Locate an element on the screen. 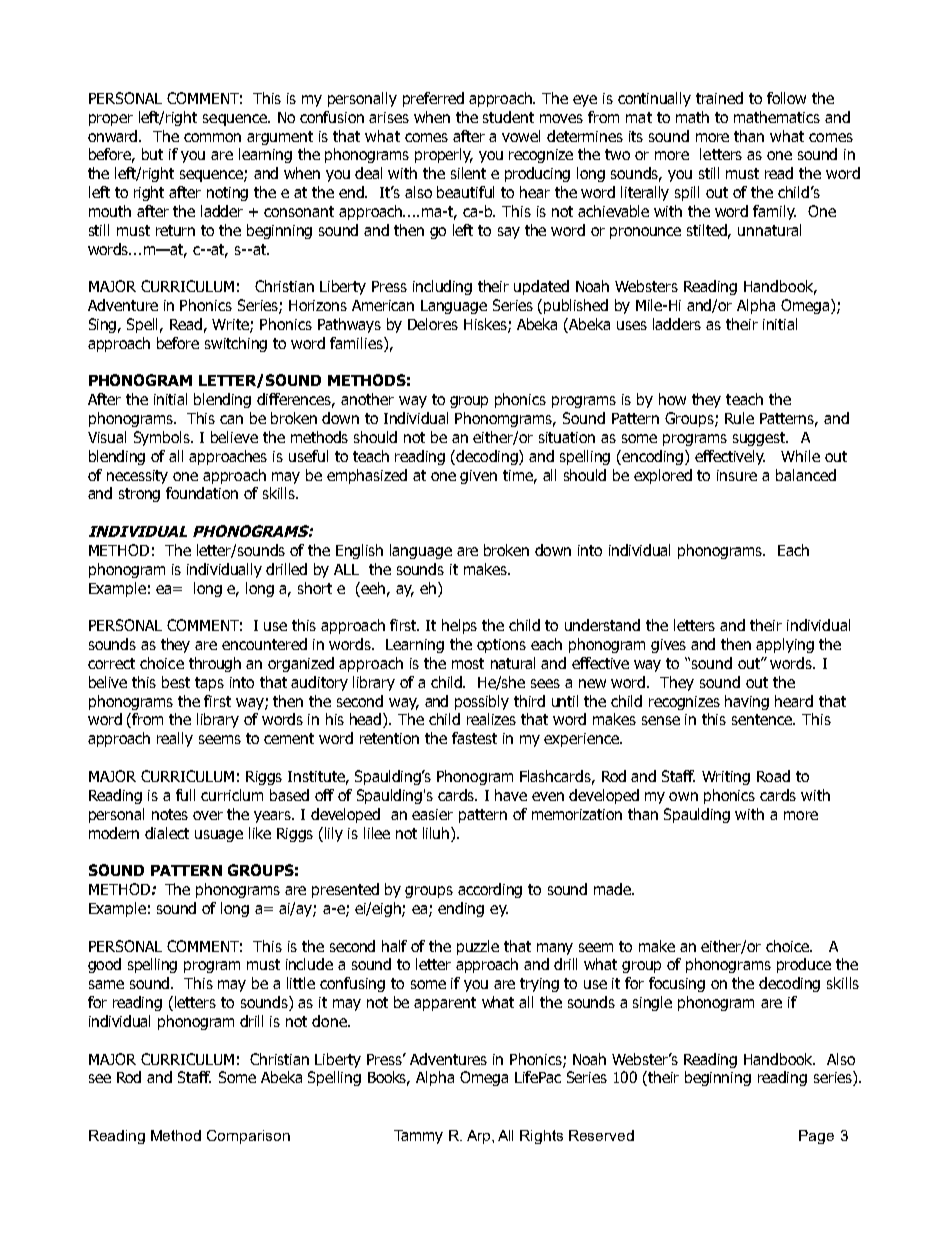  common is located at coordinates (212, 137).
